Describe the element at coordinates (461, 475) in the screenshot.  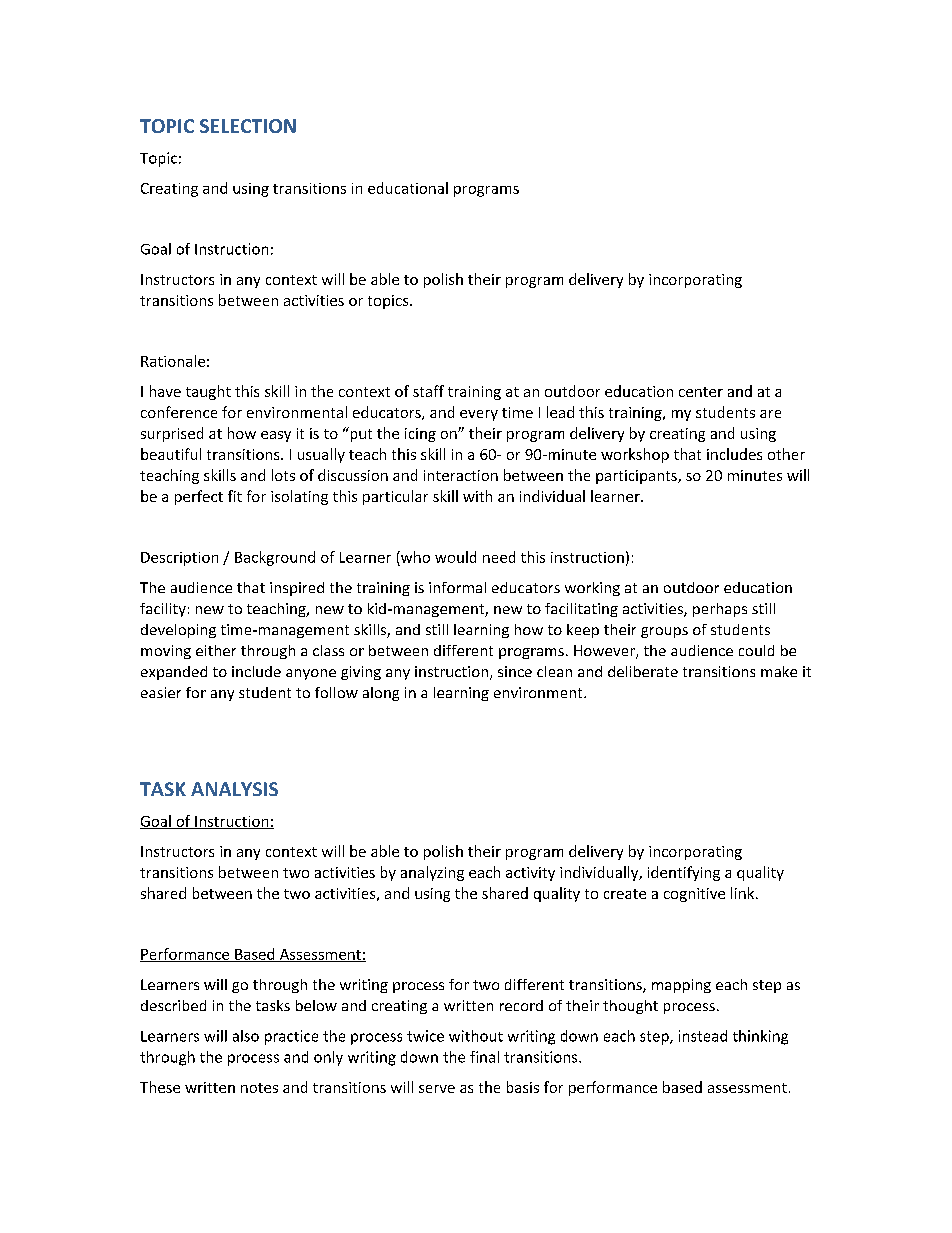
I see `interaction` at that location.
